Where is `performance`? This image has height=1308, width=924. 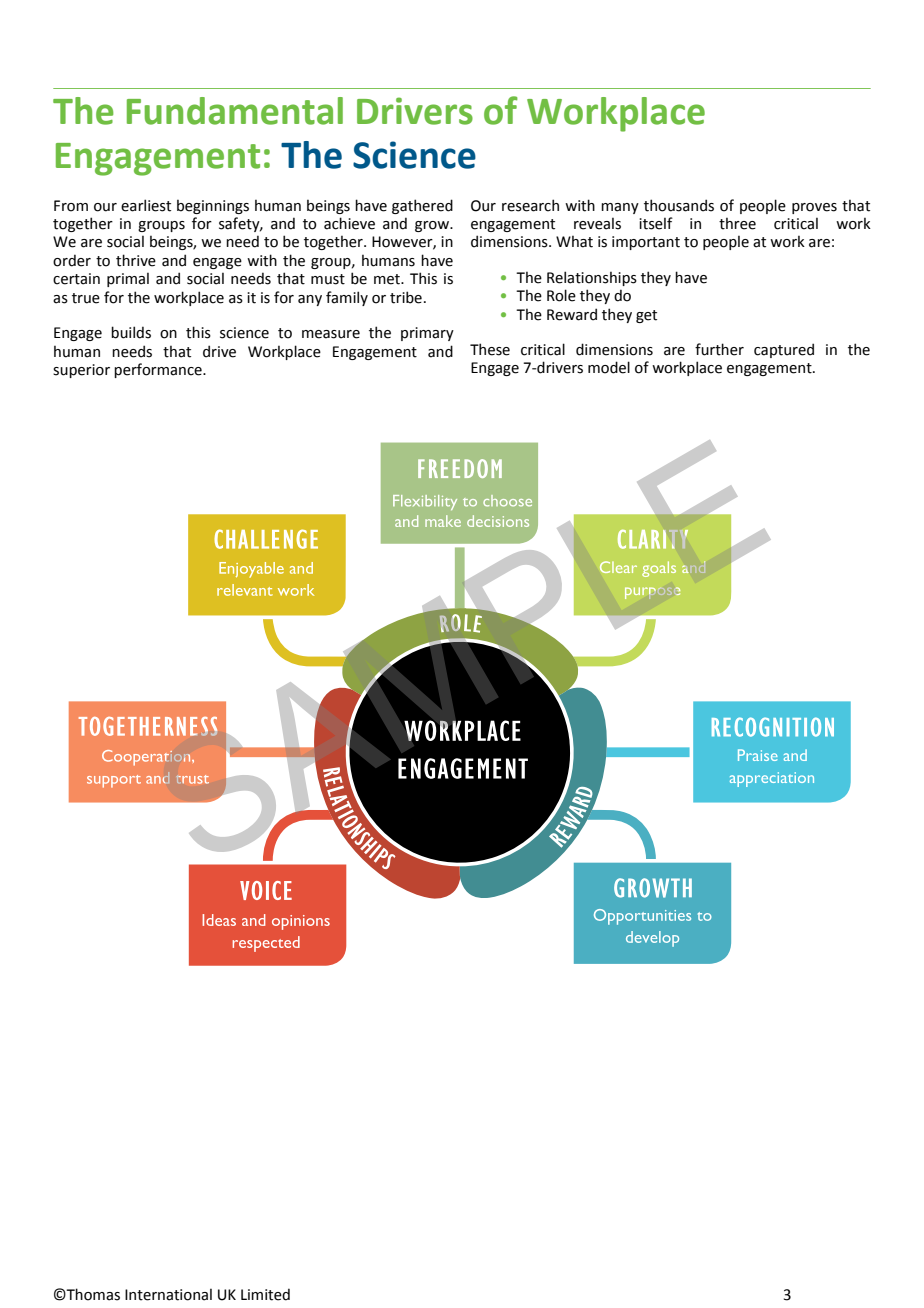 performance is located at coordinates (159, 370).
